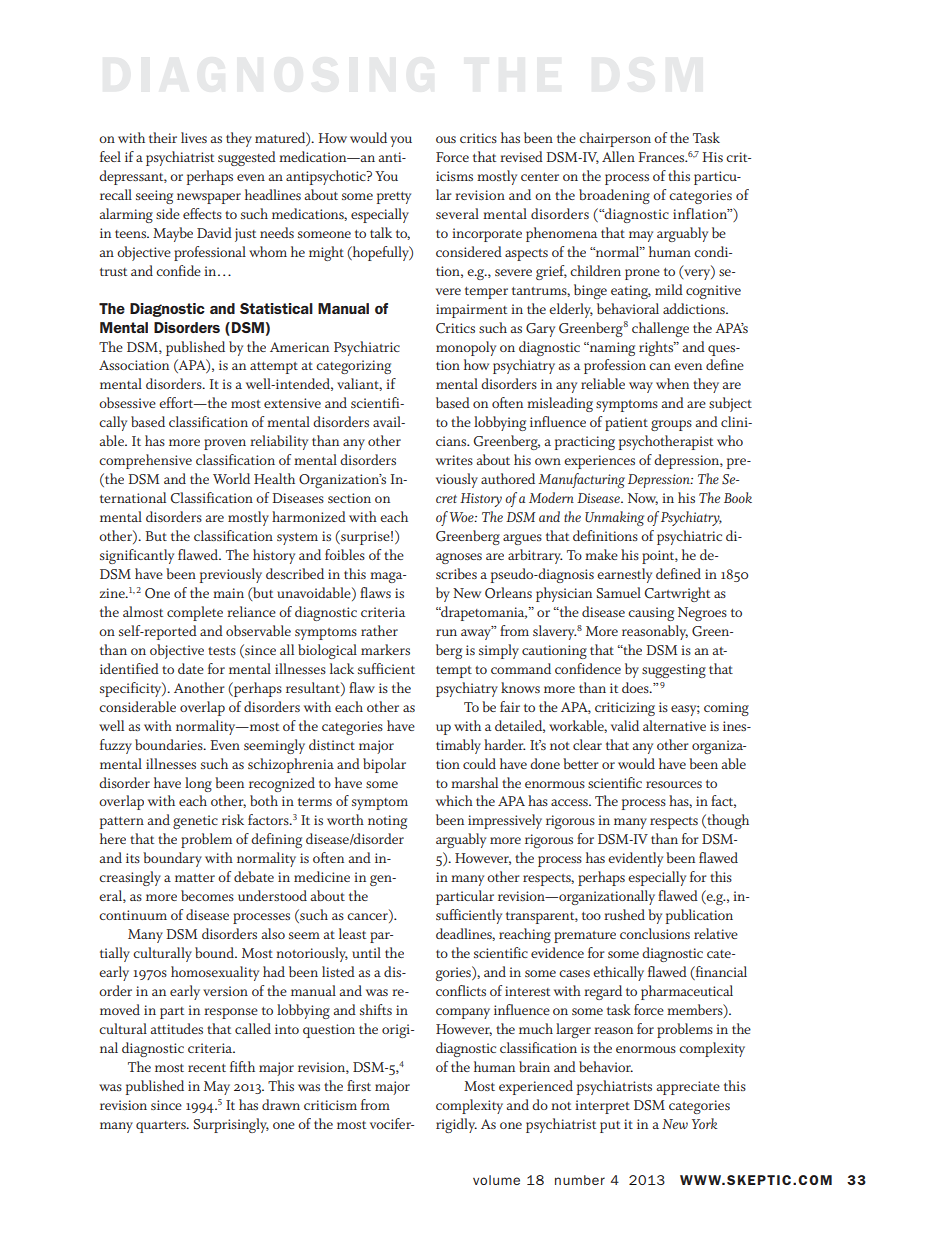  Describe the element at coordinates (191, 668) in the image. I see `date` at that location.
